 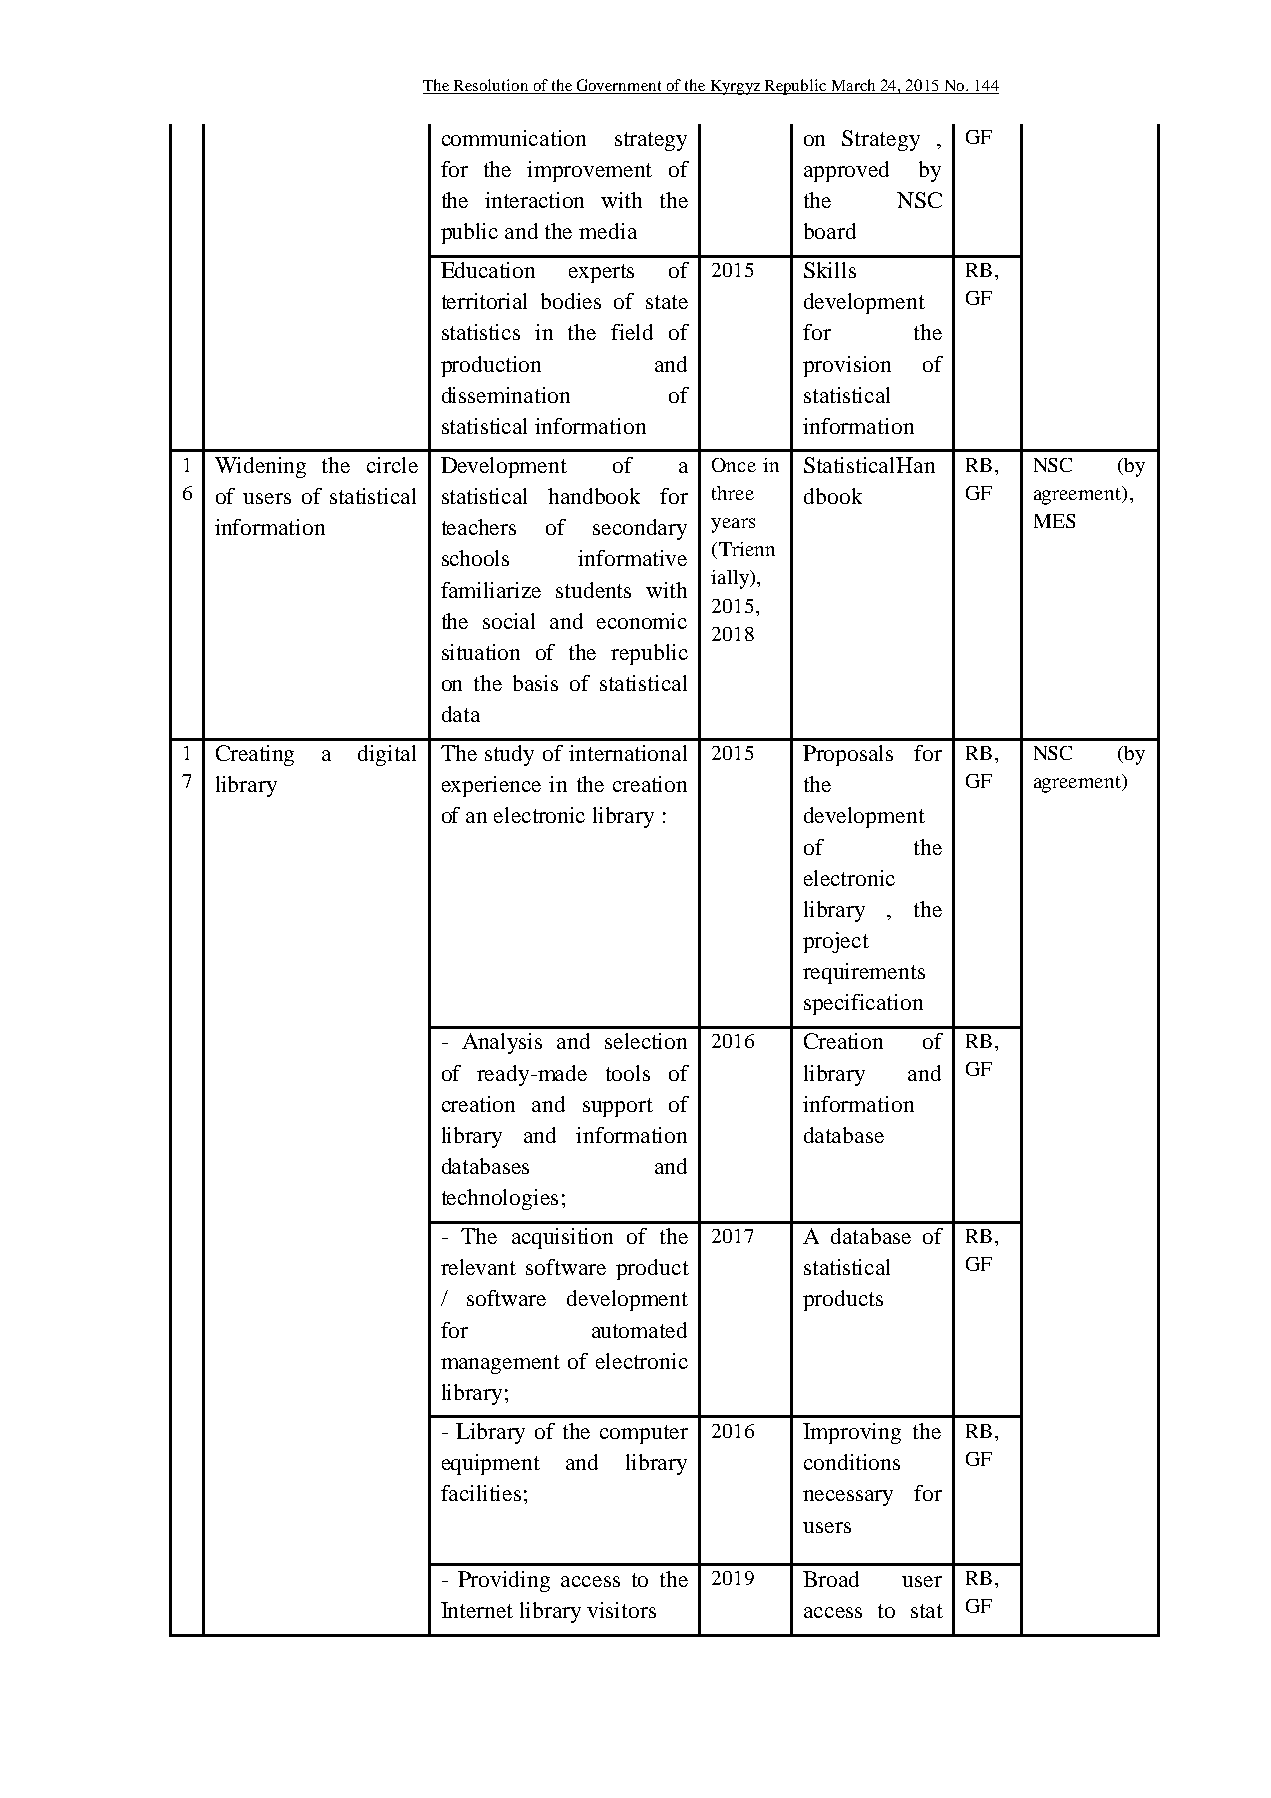 I want to click on Internet, so click(x=477, y=1610).
